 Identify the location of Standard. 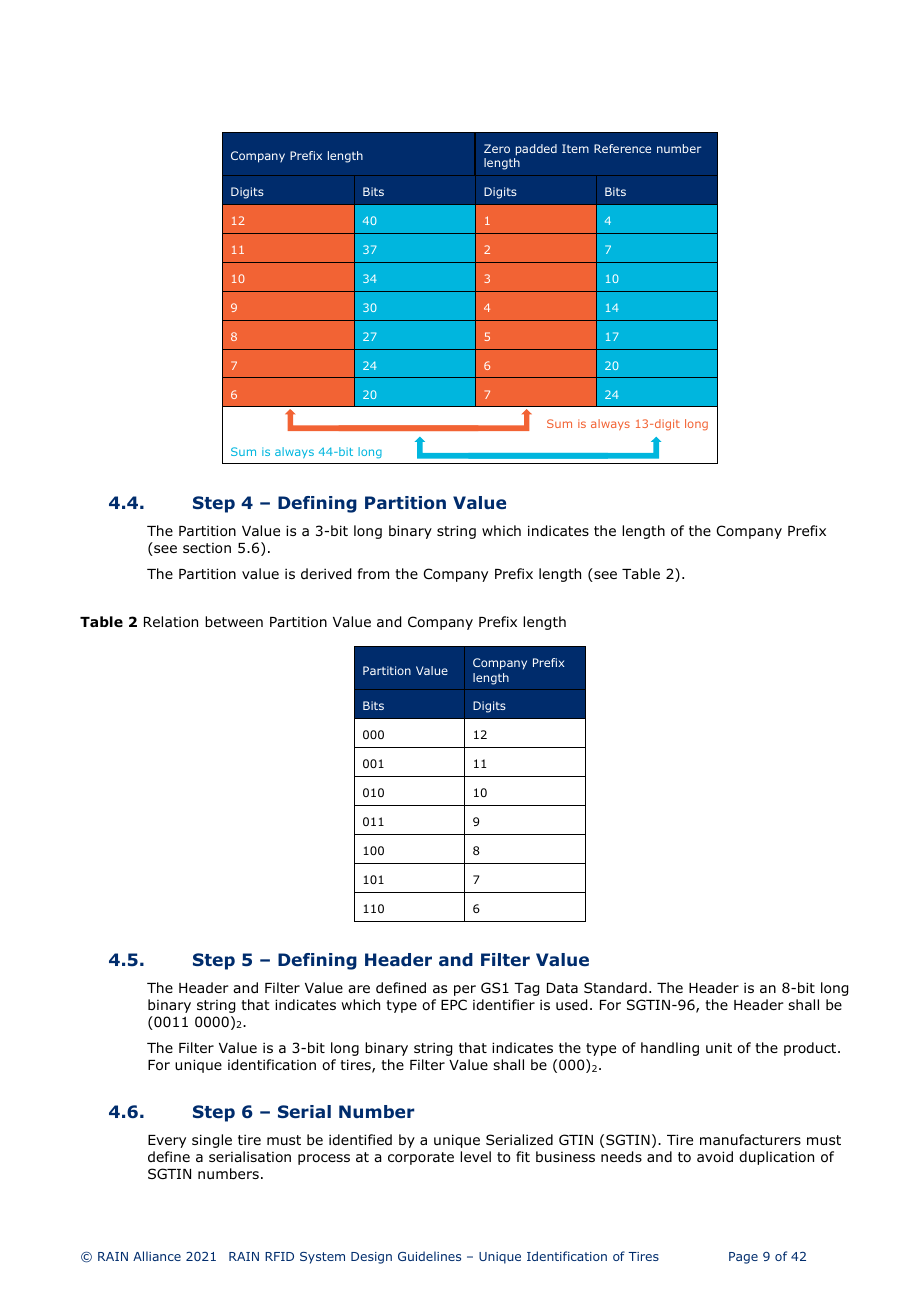
(615, 988).
